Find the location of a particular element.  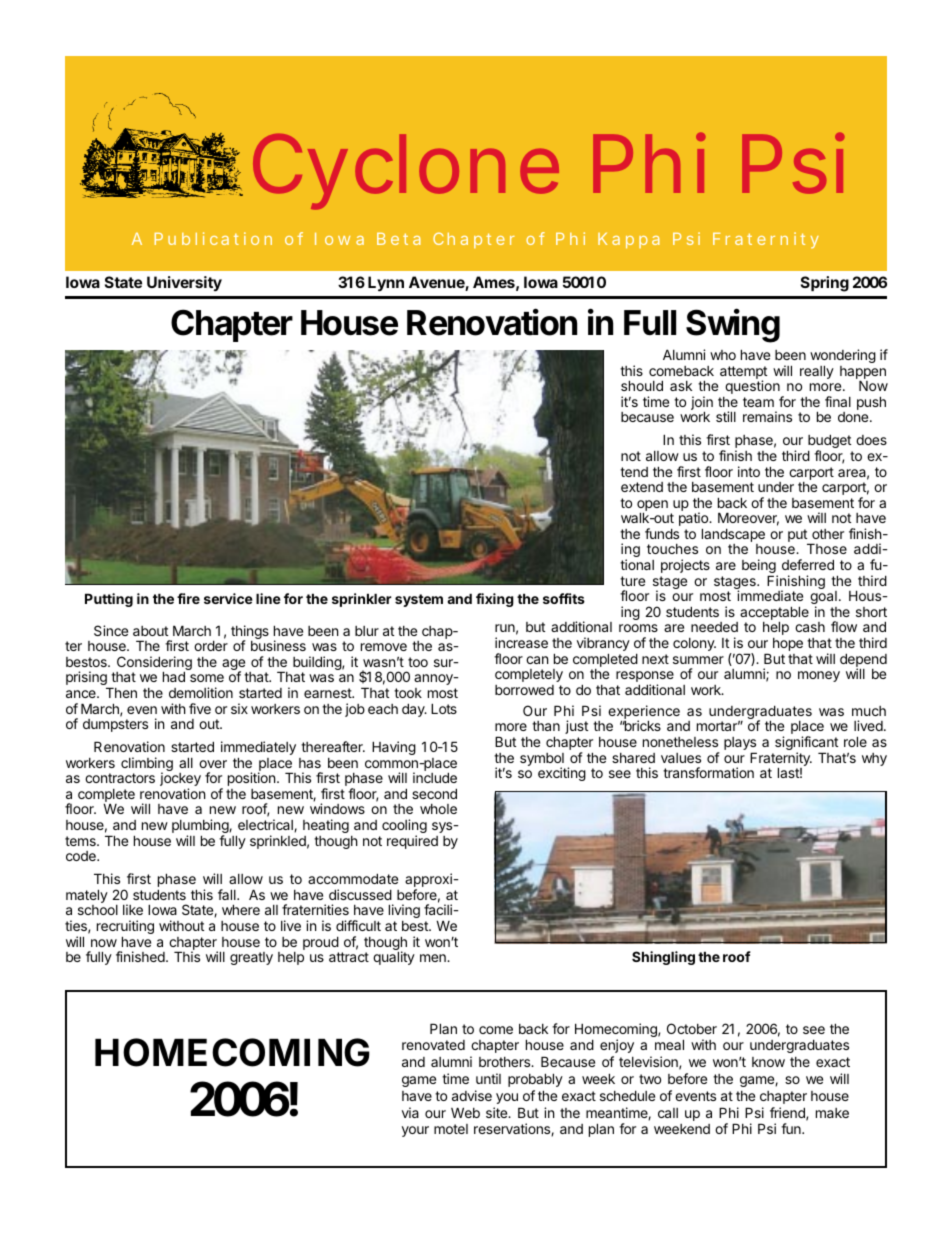

money is located at coordinates (819, 676).
